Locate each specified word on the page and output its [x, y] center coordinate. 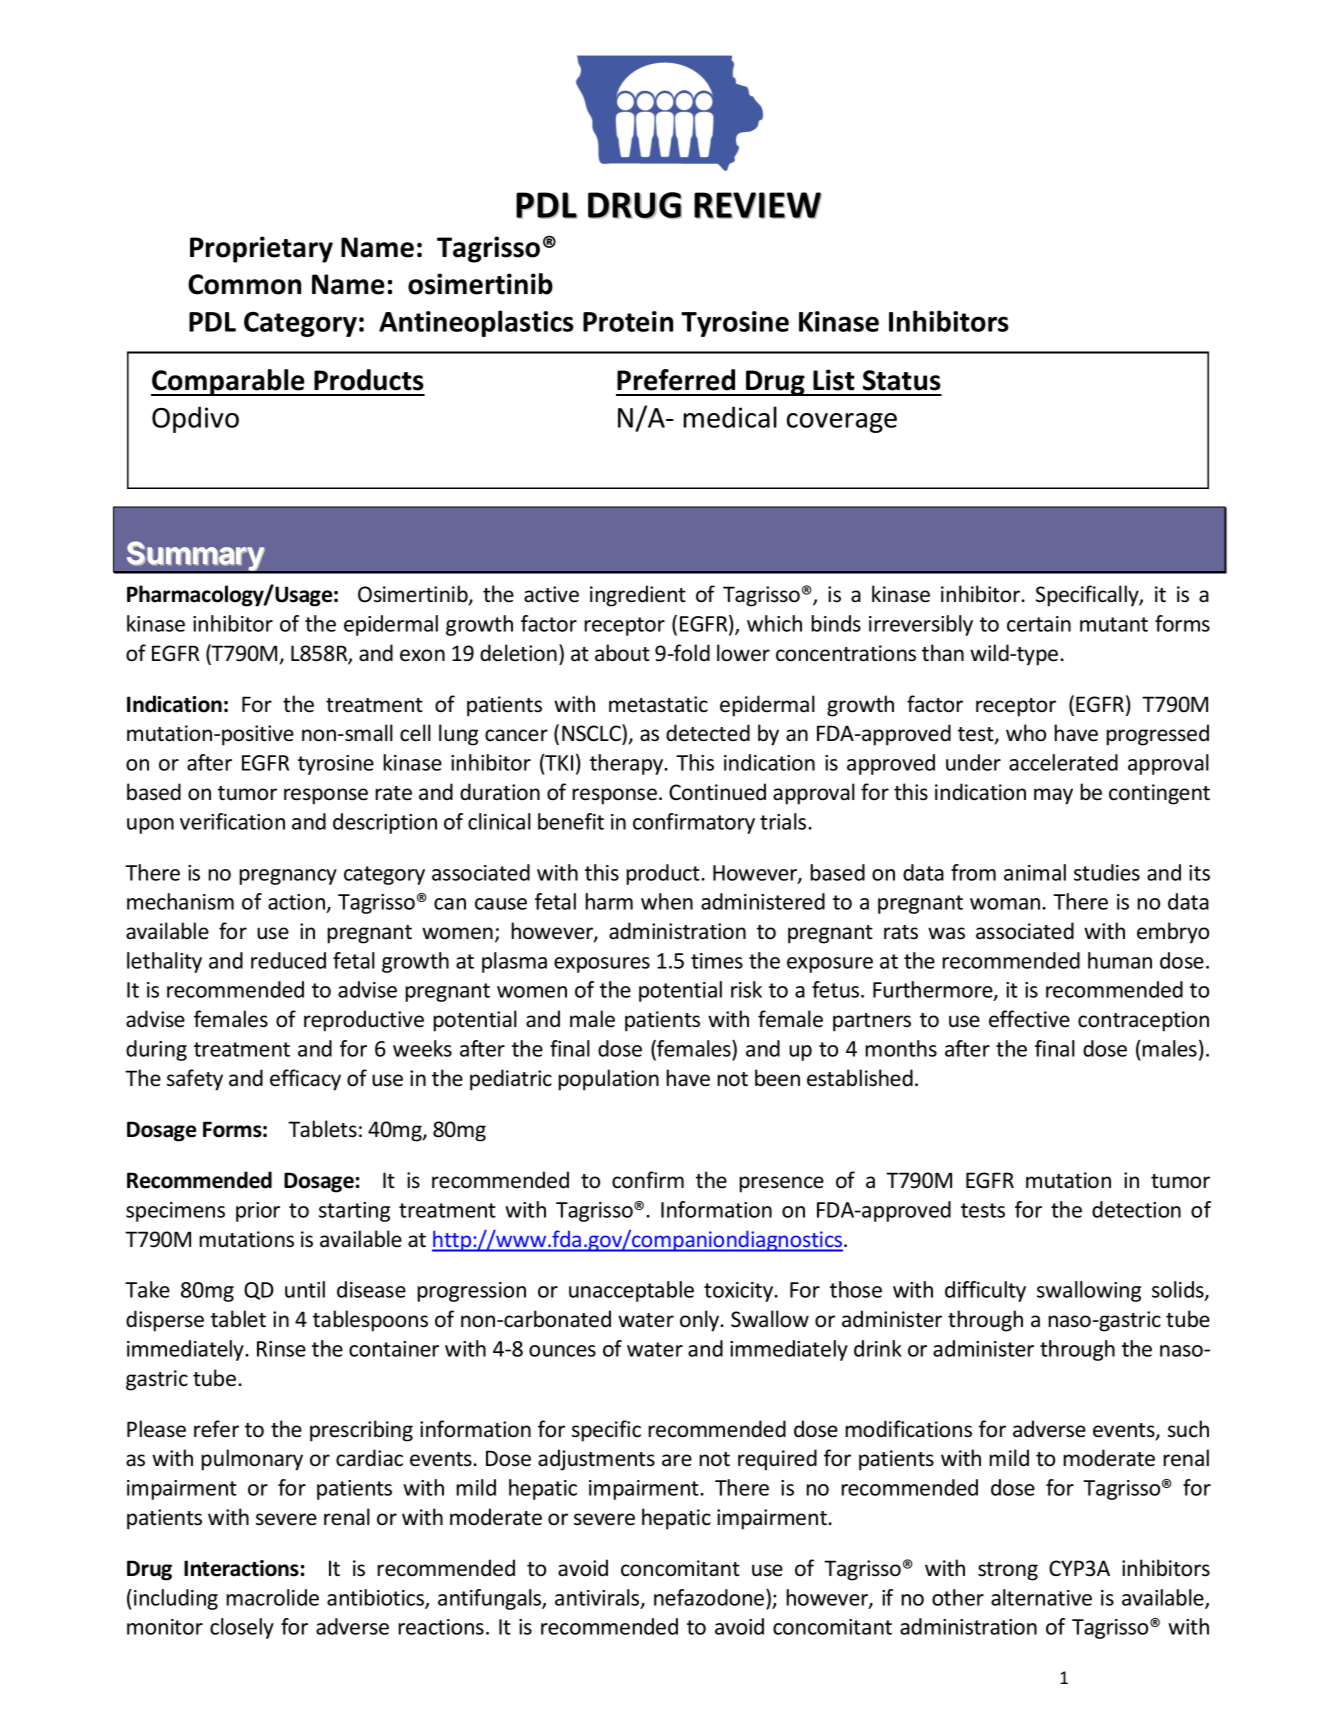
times [717, 961]
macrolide [272, 1597]
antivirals [598, 1598]
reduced [288, 960]
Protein [628, 321]
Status [902, 380]
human [1120, 960]
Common [244, 284]
